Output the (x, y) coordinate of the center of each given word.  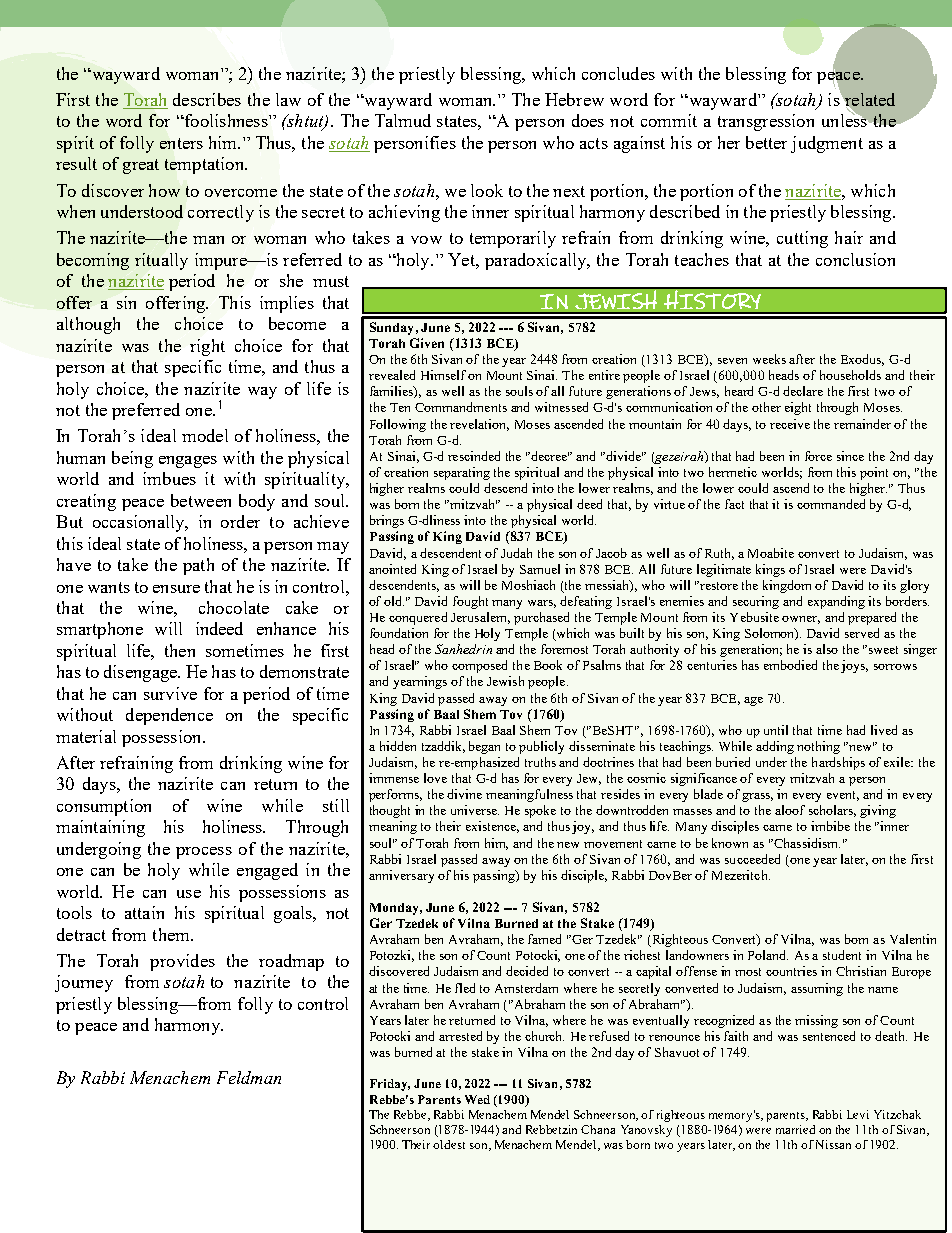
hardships (838, 763)
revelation (479, 425)
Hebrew (574, 99)
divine (464, 794)
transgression (766, 122)
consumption (104, 807)
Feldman (249, 1077)
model (205, 435)
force (818, 456)
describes (207, 99)
